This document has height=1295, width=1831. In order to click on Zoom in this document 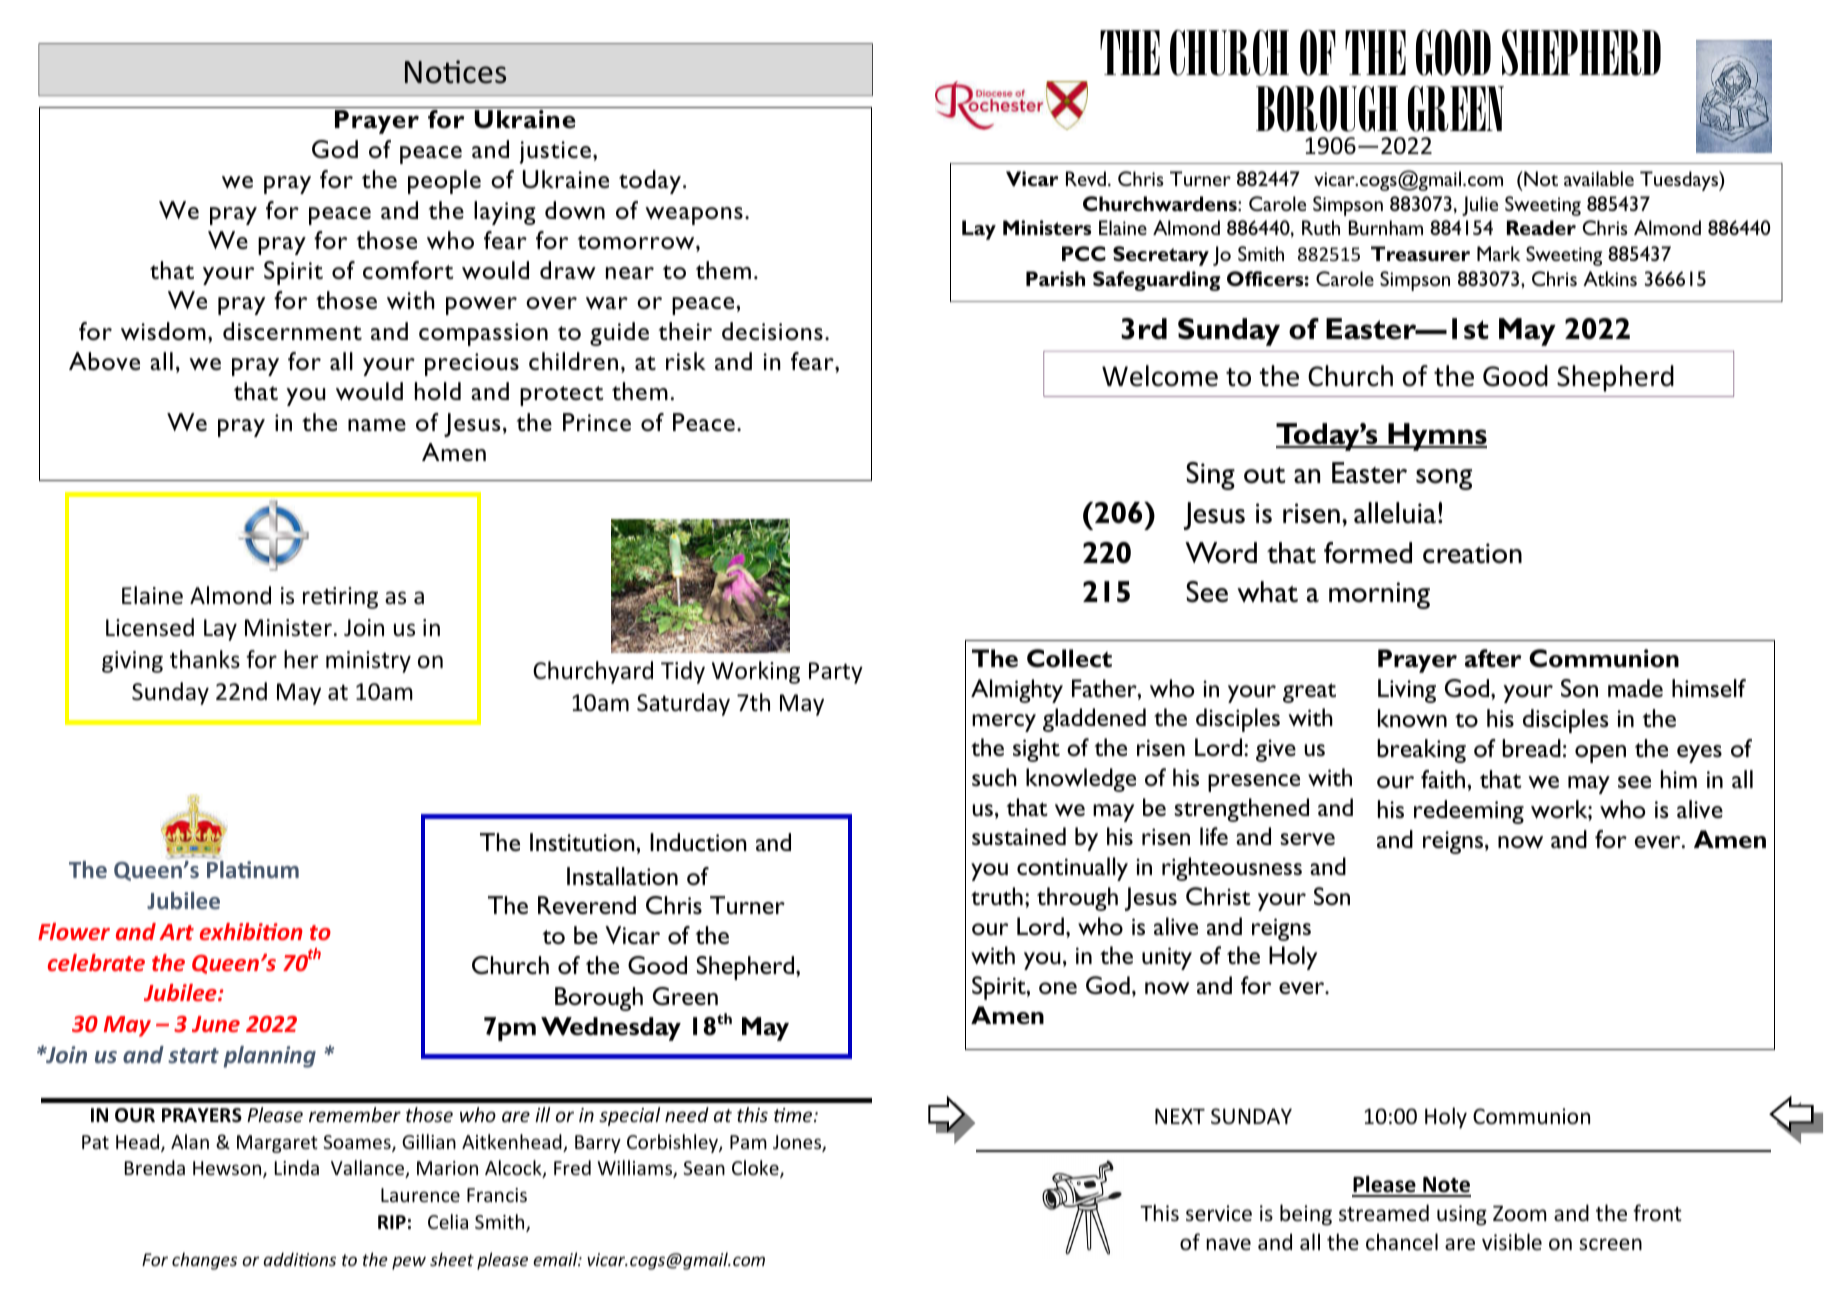, I will do `click(1519, 1214)`.
